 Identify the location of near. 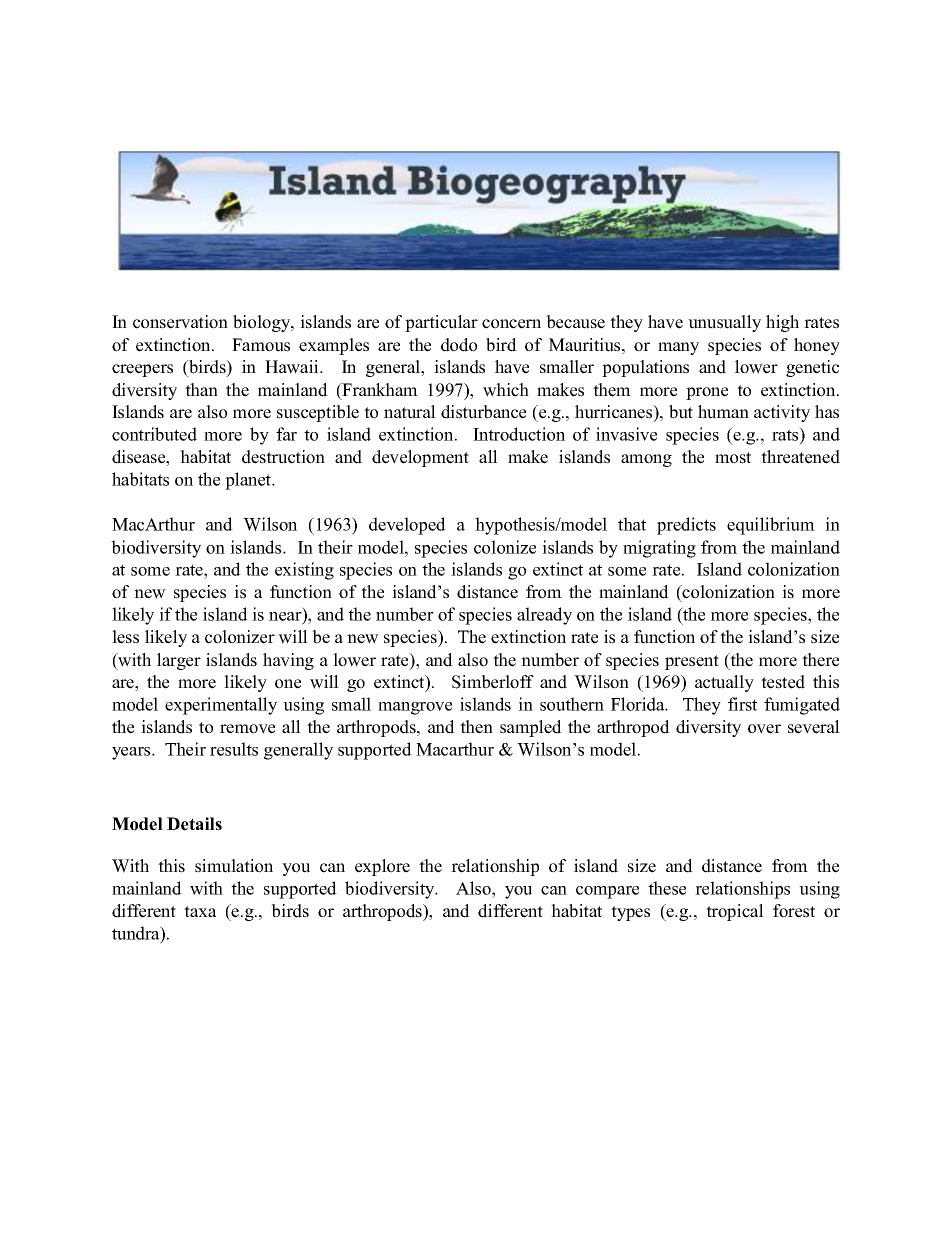
(286, 618).
